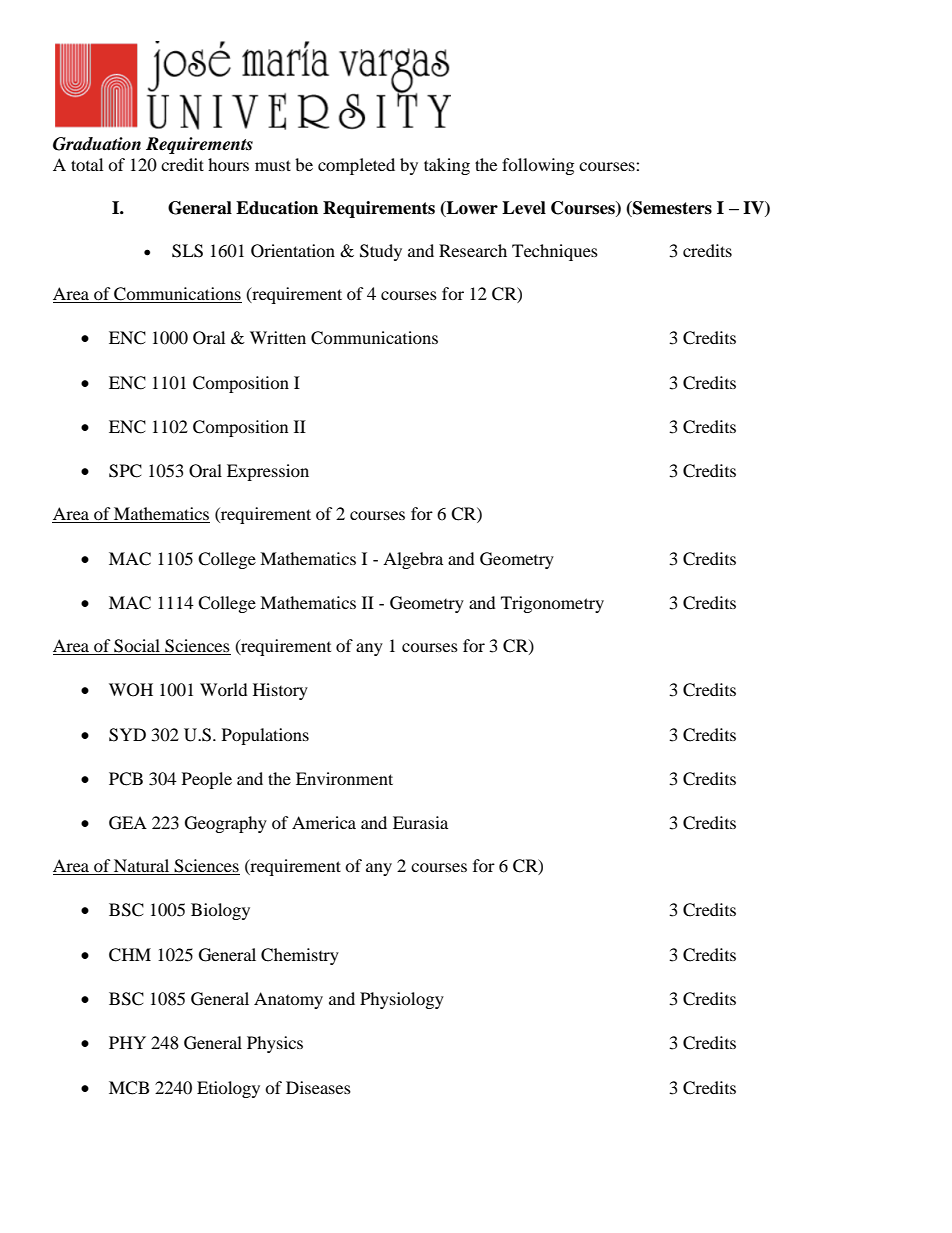 Image resolution: width=952 pixels, height=1233 pixels. I want to click on Graduation, so click(97, 144).
